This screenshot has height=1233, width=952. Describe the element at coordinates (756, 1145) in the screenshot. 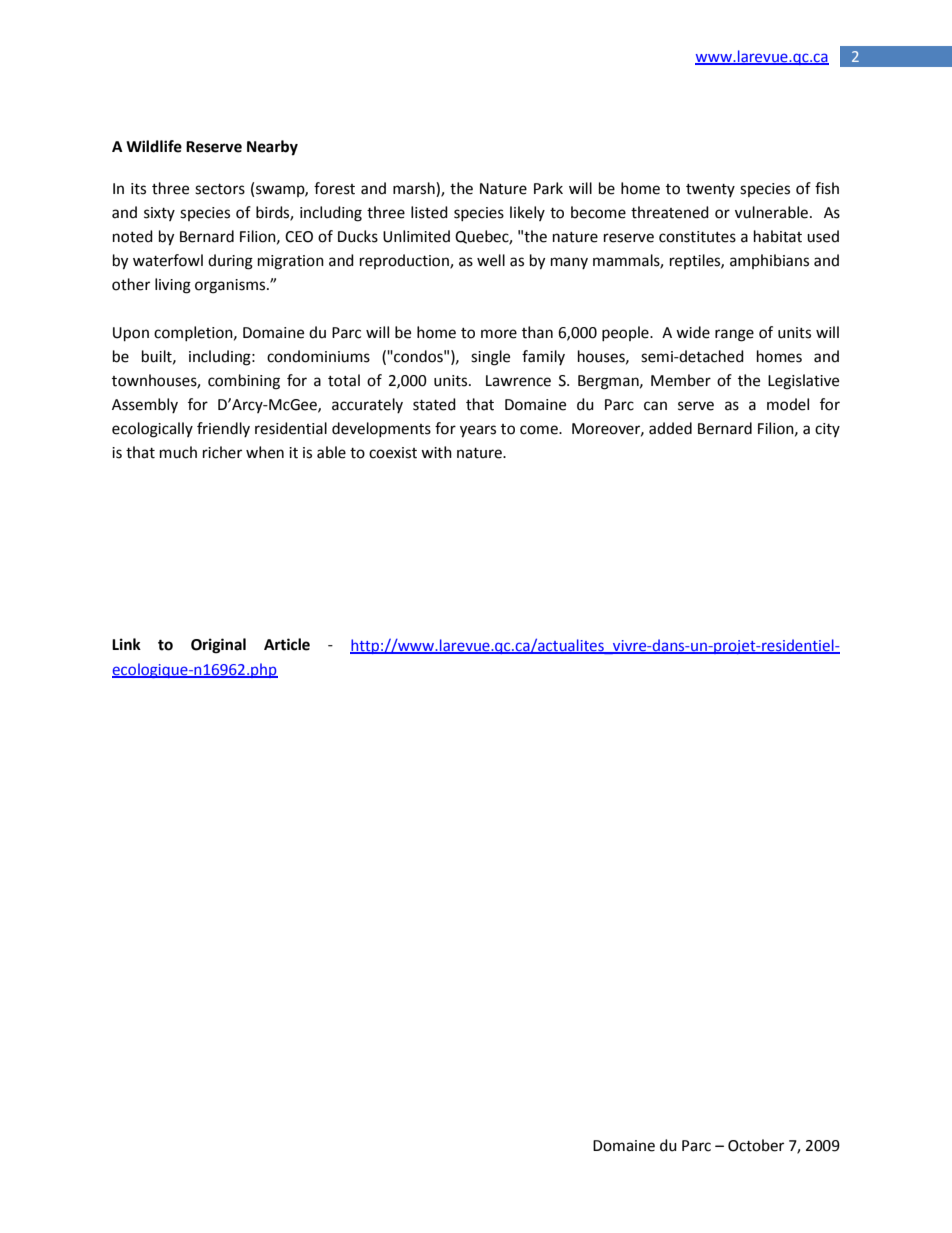

I see `October` at that location.
